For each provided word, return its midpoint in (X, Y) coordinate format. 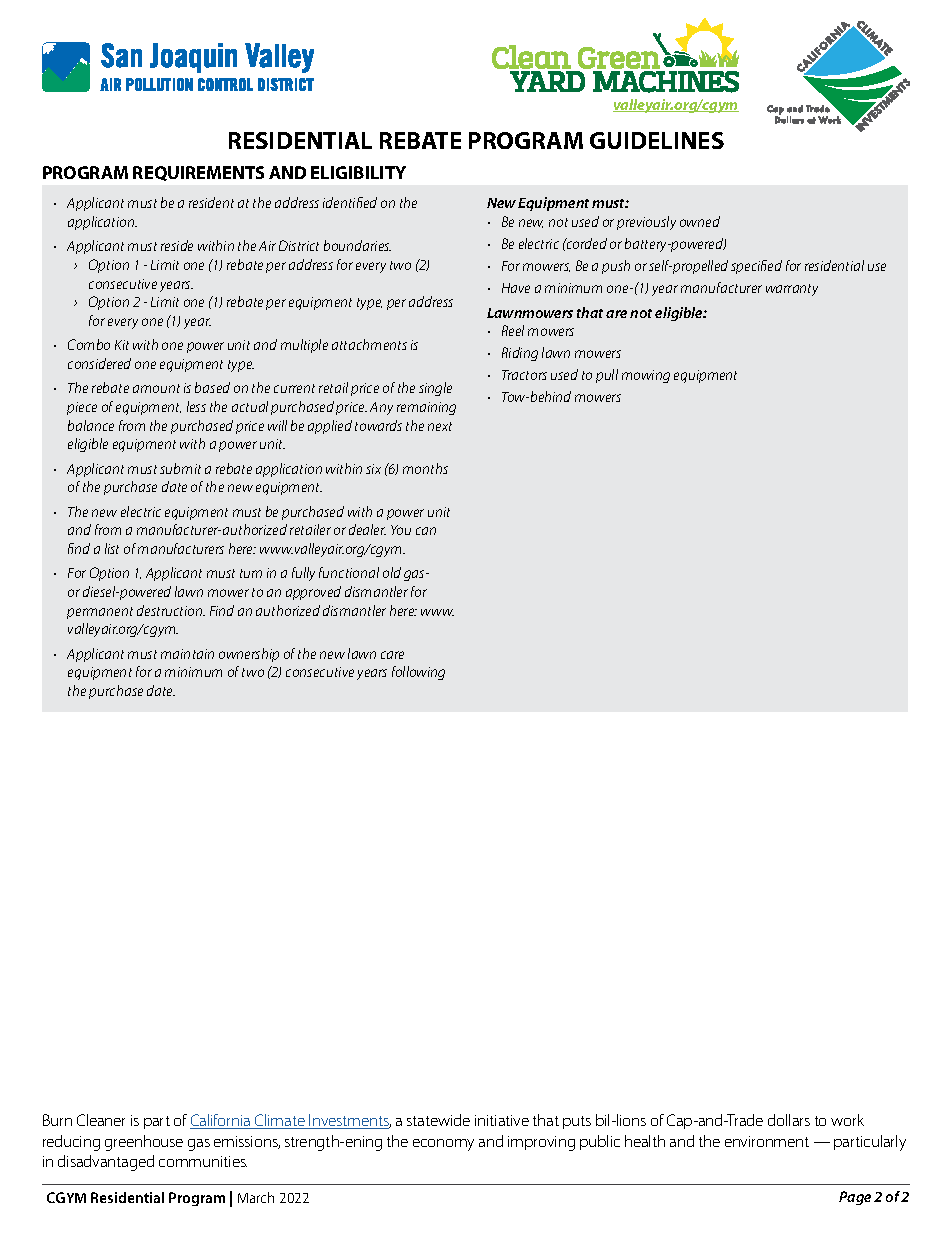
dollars (789, 1120)
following (418, 673)
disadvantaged (106, 1163)
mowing (646, 376)
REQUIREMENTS (198, 173)
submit (180, 468)
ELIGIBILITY (358, 172)
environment (767, 1141)
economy (443, 1145)
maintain (187, 654)
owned (700, 221)
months (425, 468)
